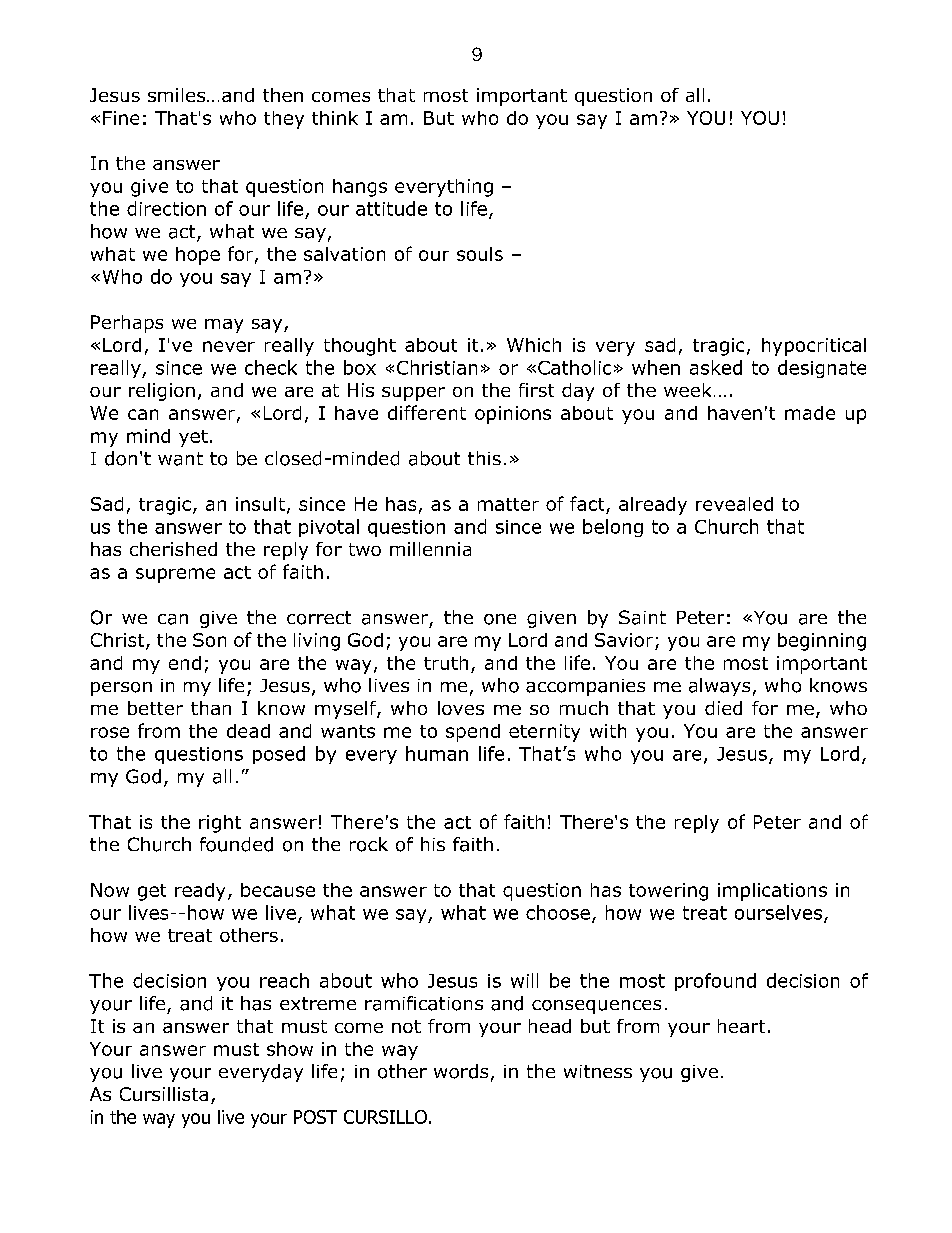 Image resolution: width=952 pixels, height=1233 pixels. What do you see at coordinates (175, 575) in the screenshot?
I see `supreme` at bounding box center [175, 575].
